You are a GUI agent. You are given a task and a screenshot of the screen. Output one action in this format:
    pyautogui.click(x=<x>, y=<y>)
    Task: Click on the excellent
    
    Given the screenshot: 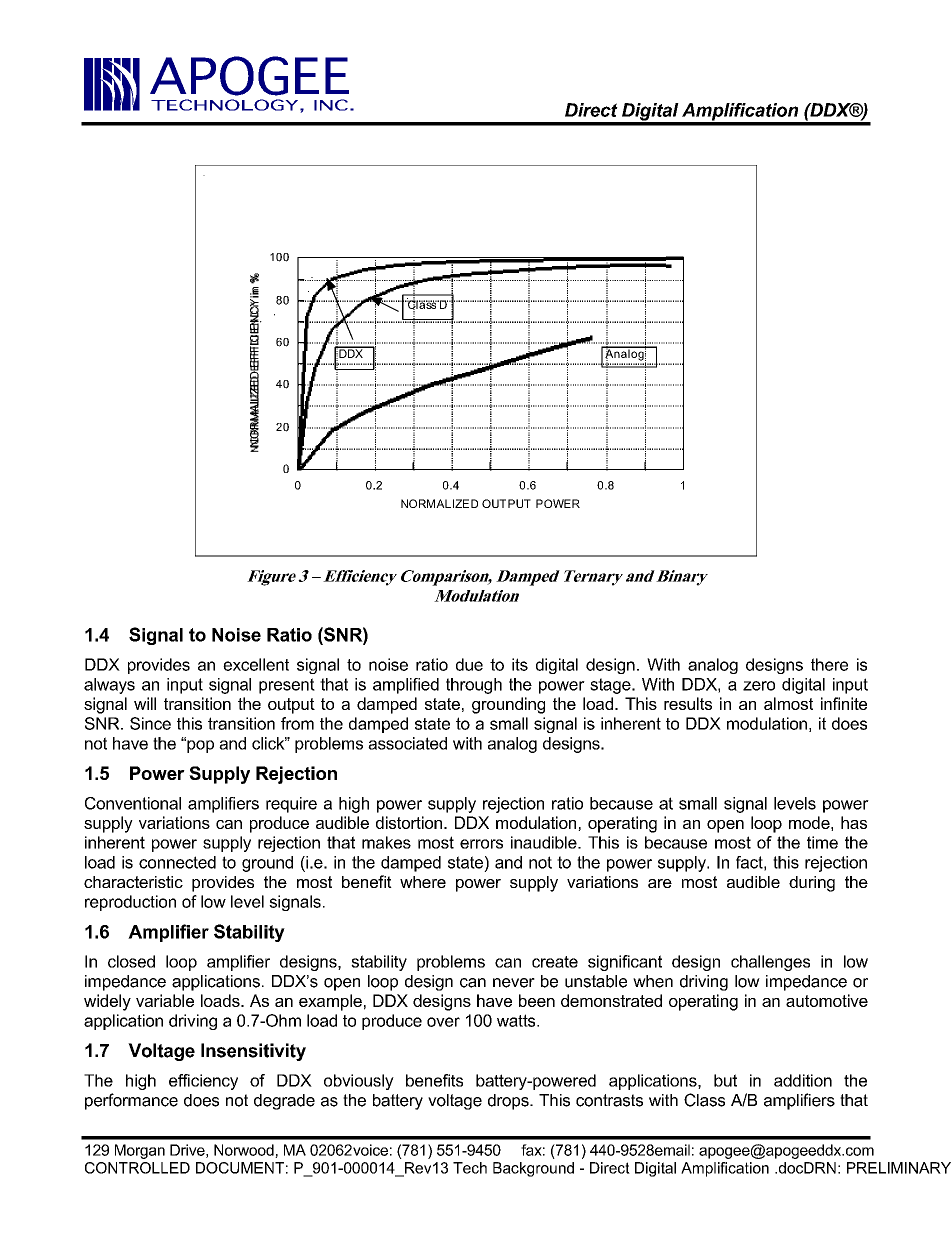 What is the action you would take?
    pyautogui.click(x=256, y=664)
